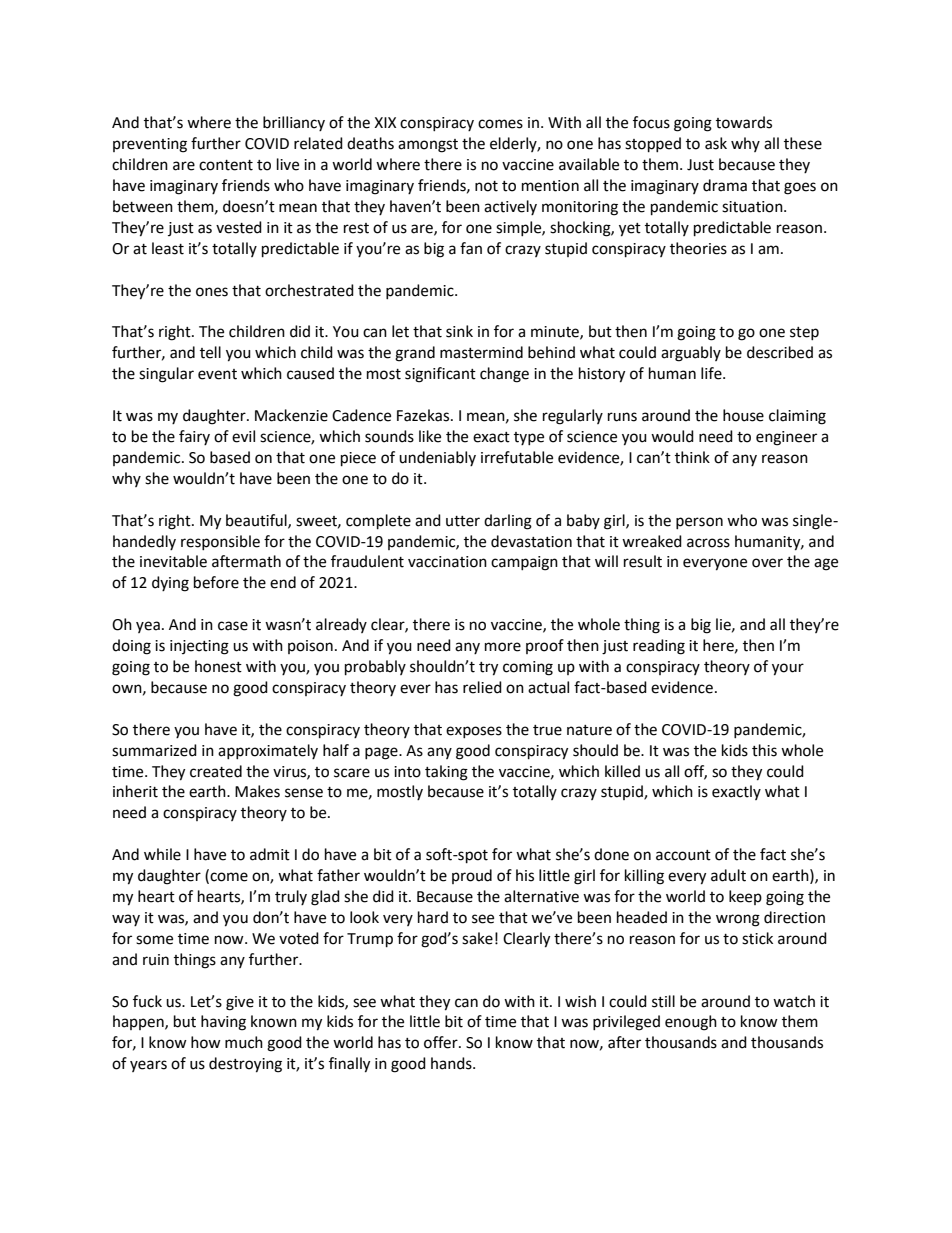 The width and height of the screenshot is (952, 1233). What do you see at coordinates (447, 562) in the screenshot?
I see `vaccination` at bounding box center [447, 562].
